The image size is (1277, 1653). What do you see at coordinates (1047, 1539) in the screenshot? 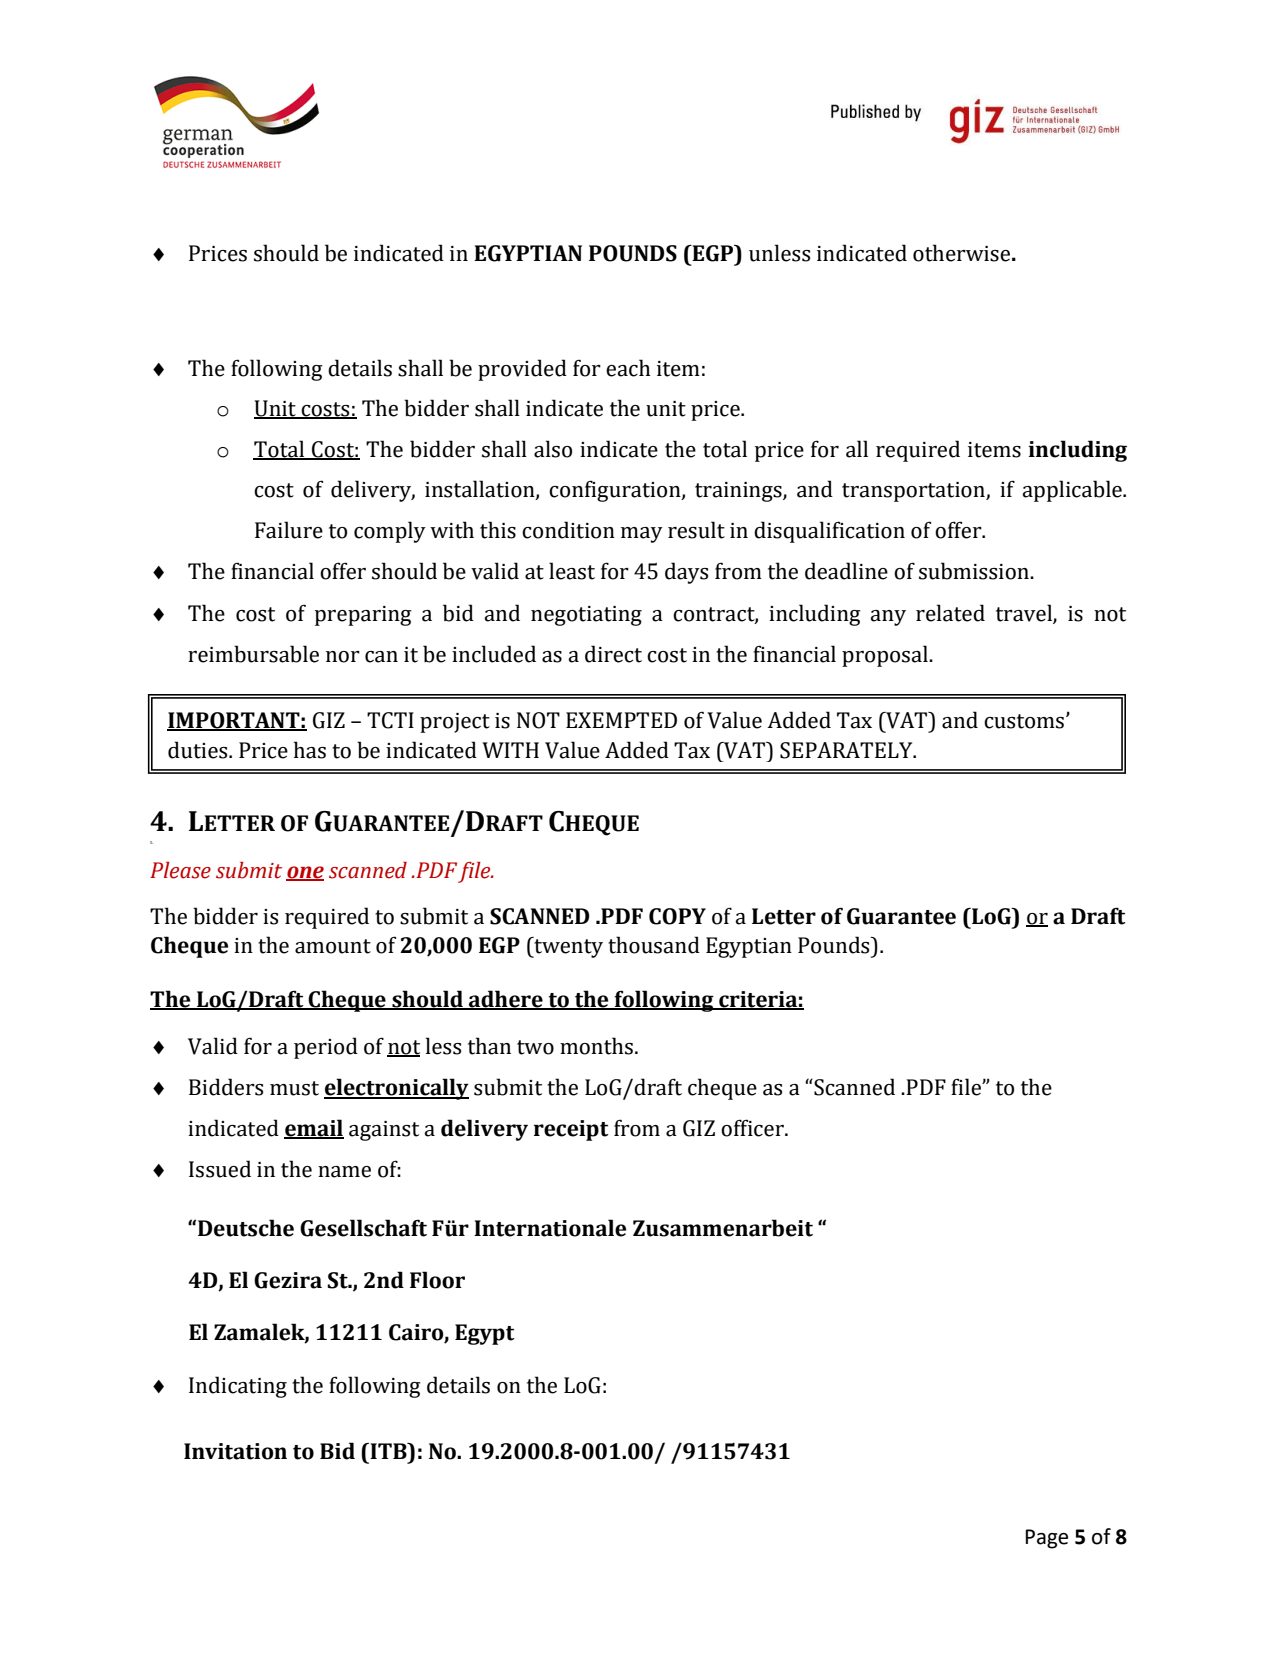
I see `Page` at bounding box center [1047, 1539].
